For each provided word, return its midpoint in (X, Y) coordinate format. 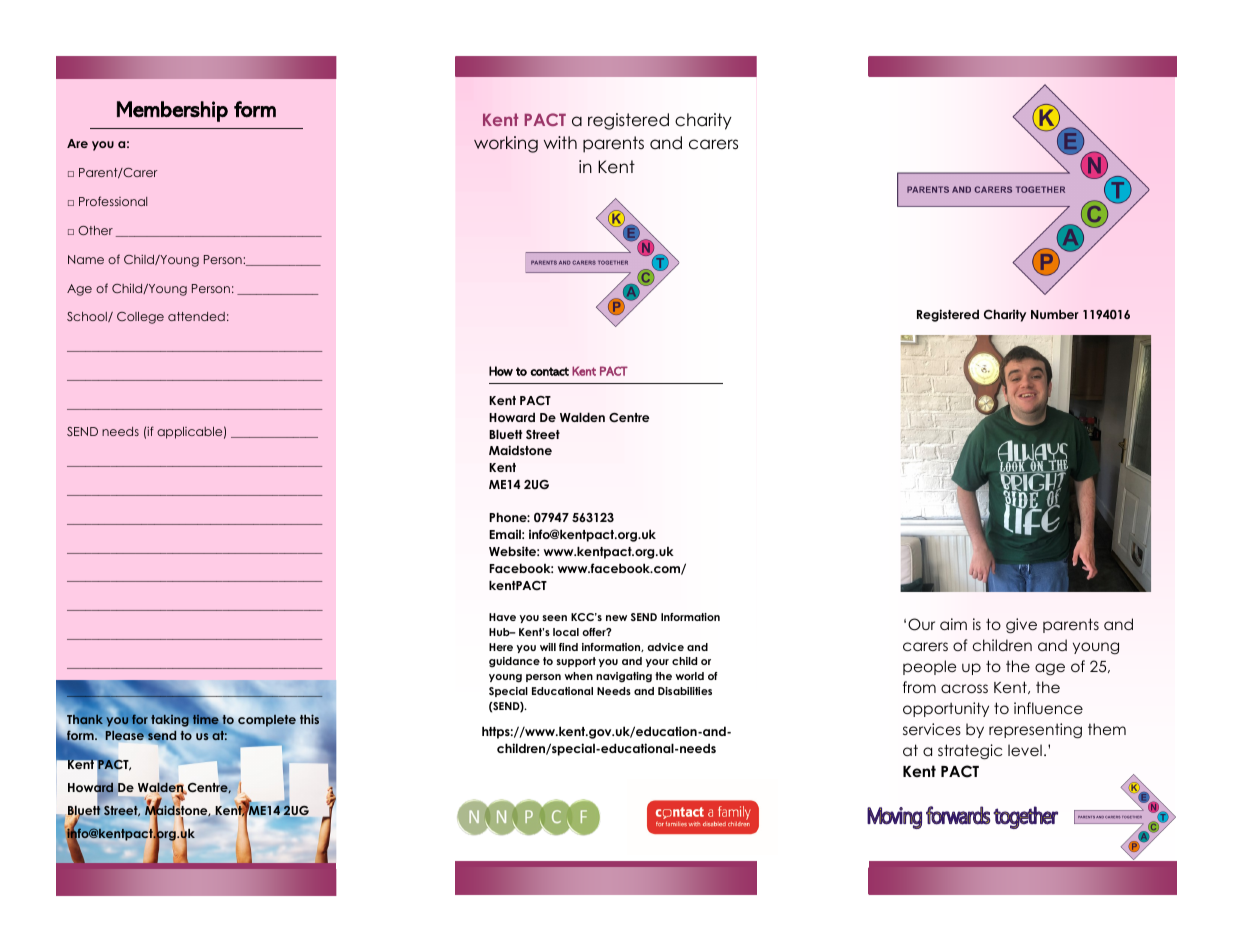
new (616, 618)
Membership (172, 111)
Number (1055, 314)
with (560, 142)
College (140, 318)
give (1021, 626)
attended (196, 316)
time (207, 718)
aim (953, 624)
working (506, 144)
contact (549, 371)
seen (555, 618)
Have (502, 617)
